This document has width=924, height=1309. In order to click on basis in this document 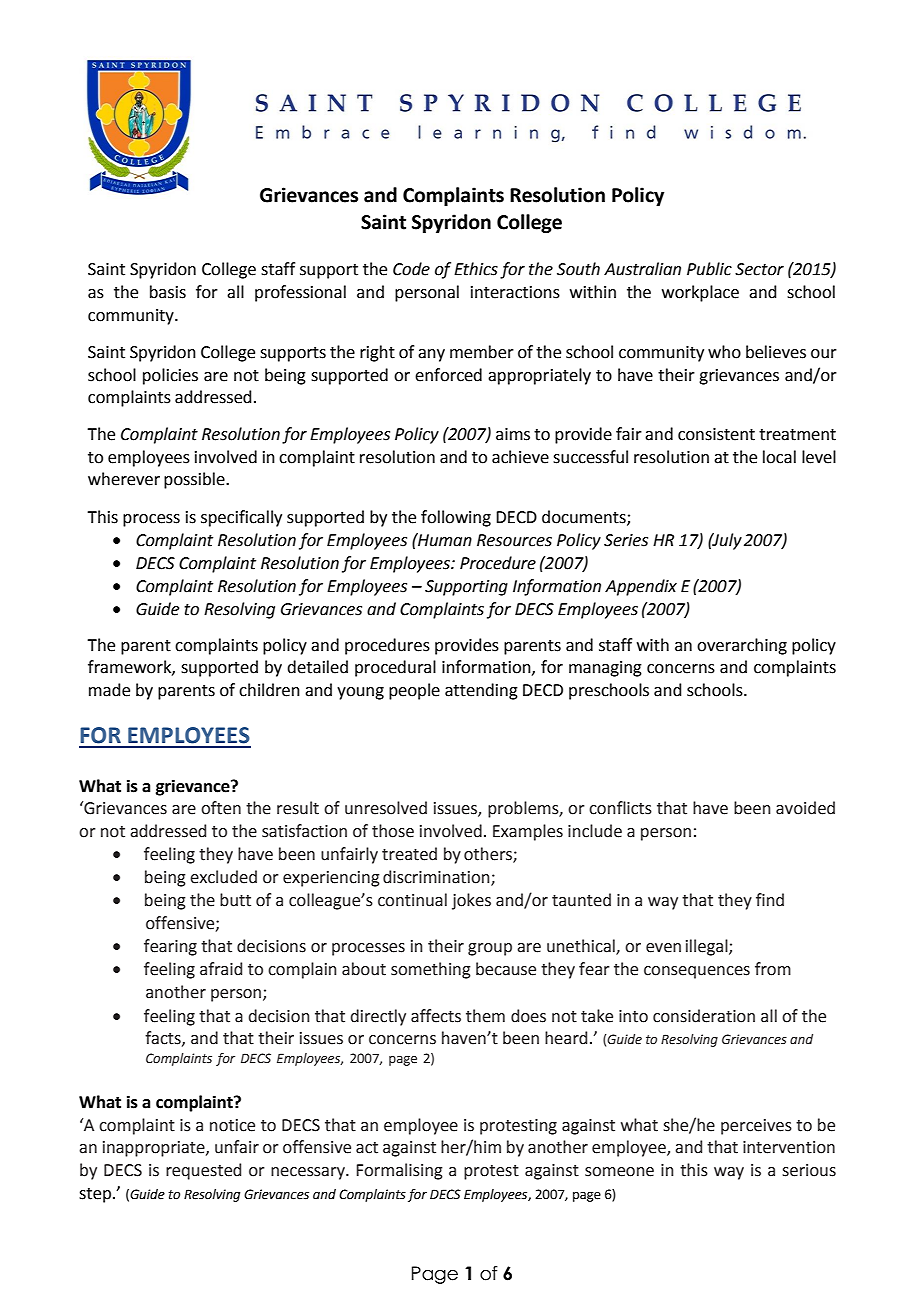, I will do `click(168, 292)`.
